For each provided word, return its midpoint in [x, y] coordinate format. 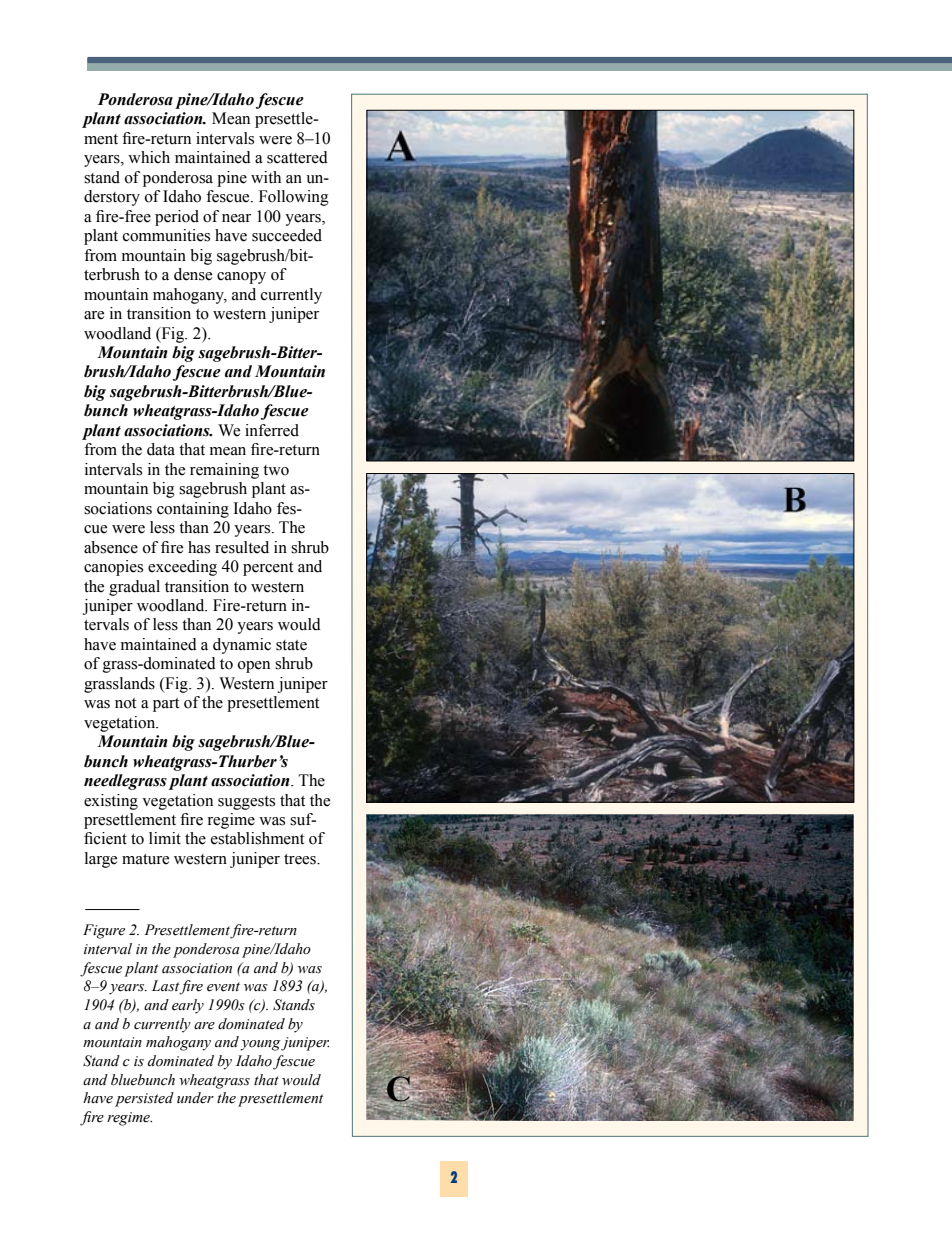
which [149, 157]
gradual [134, 588]
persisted [144, 1099]
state [291, 645]
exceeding [182, 568]
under [195, 1098]
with [266, 177]
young [261, 1045]
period [177, 218]
